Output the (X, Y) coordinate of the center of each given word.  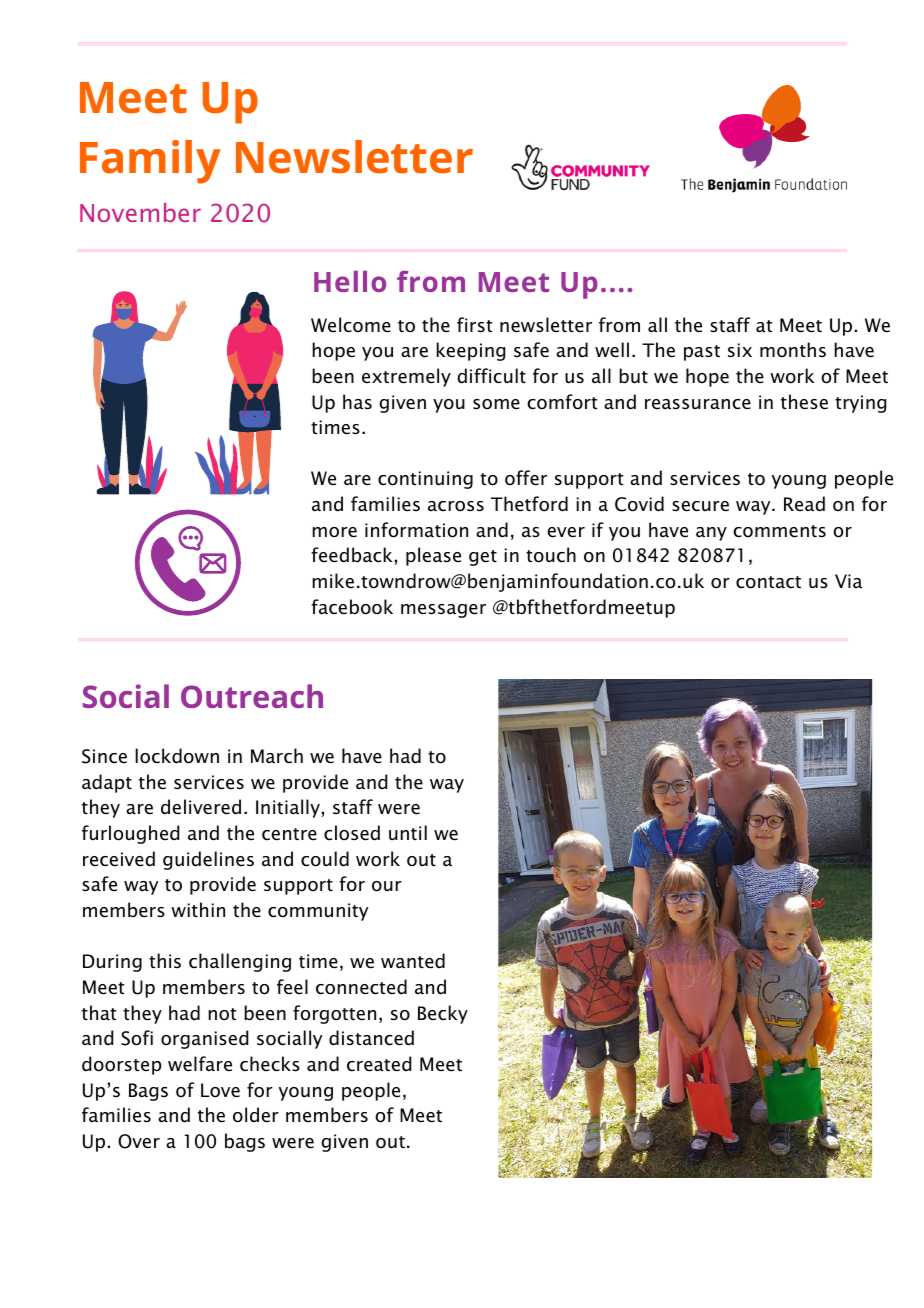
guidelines (208, 860)
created (379, 1064)
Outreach (252, 696)
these (804, 402)
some (496, 404)
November (140, 212)
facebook (352, 607)
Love (220, 1090)
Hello (350, 281)
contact (768, 582)
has (357, 401)
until (408, 832)
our (387, 886)
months (793, 350)
